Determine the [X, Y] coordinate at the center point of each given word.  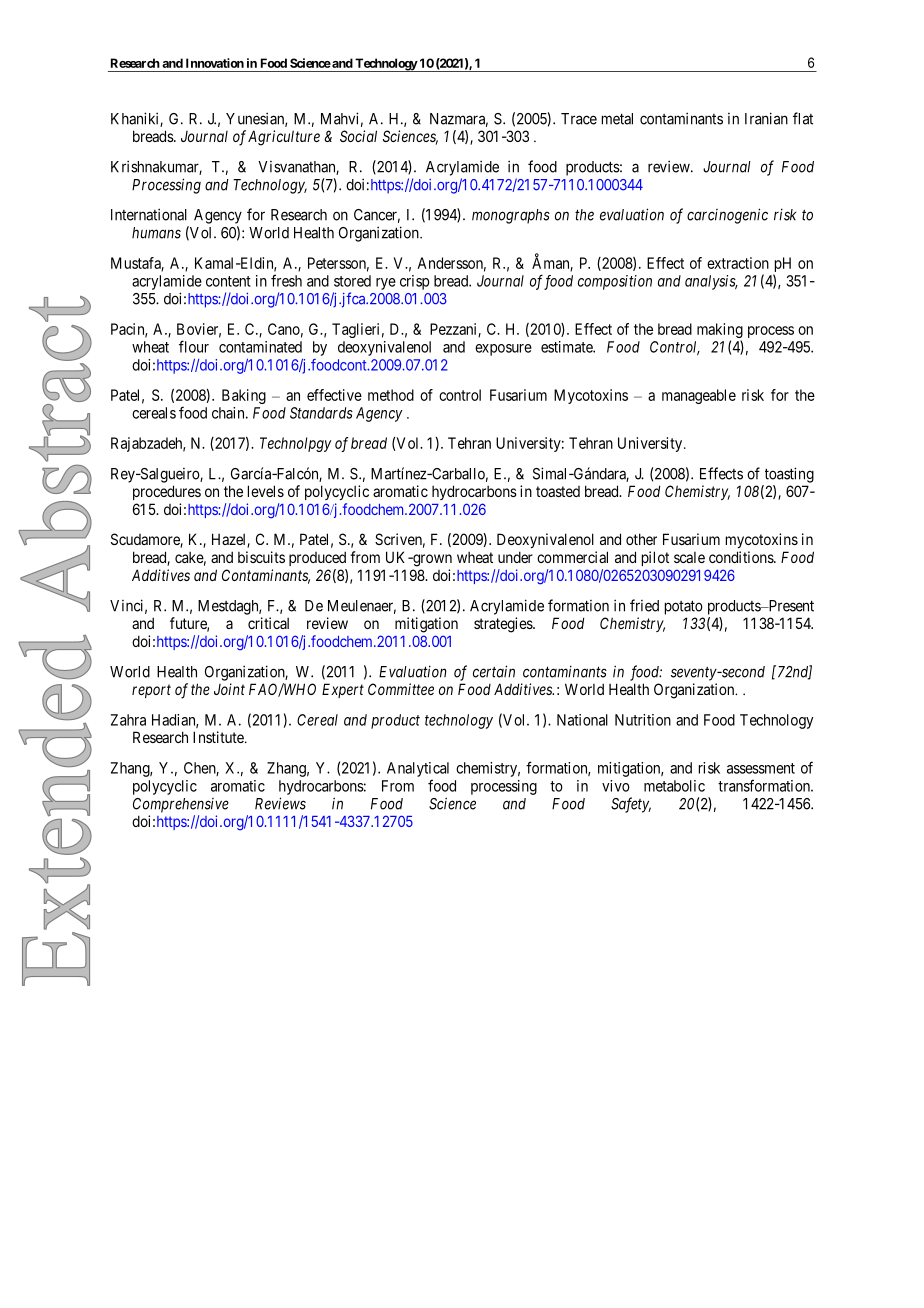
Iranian [766, 118]
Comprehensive [181, 805]
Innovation [215, 63]
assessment [761, 768]
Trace [579, 119]
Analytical [418, 769]
